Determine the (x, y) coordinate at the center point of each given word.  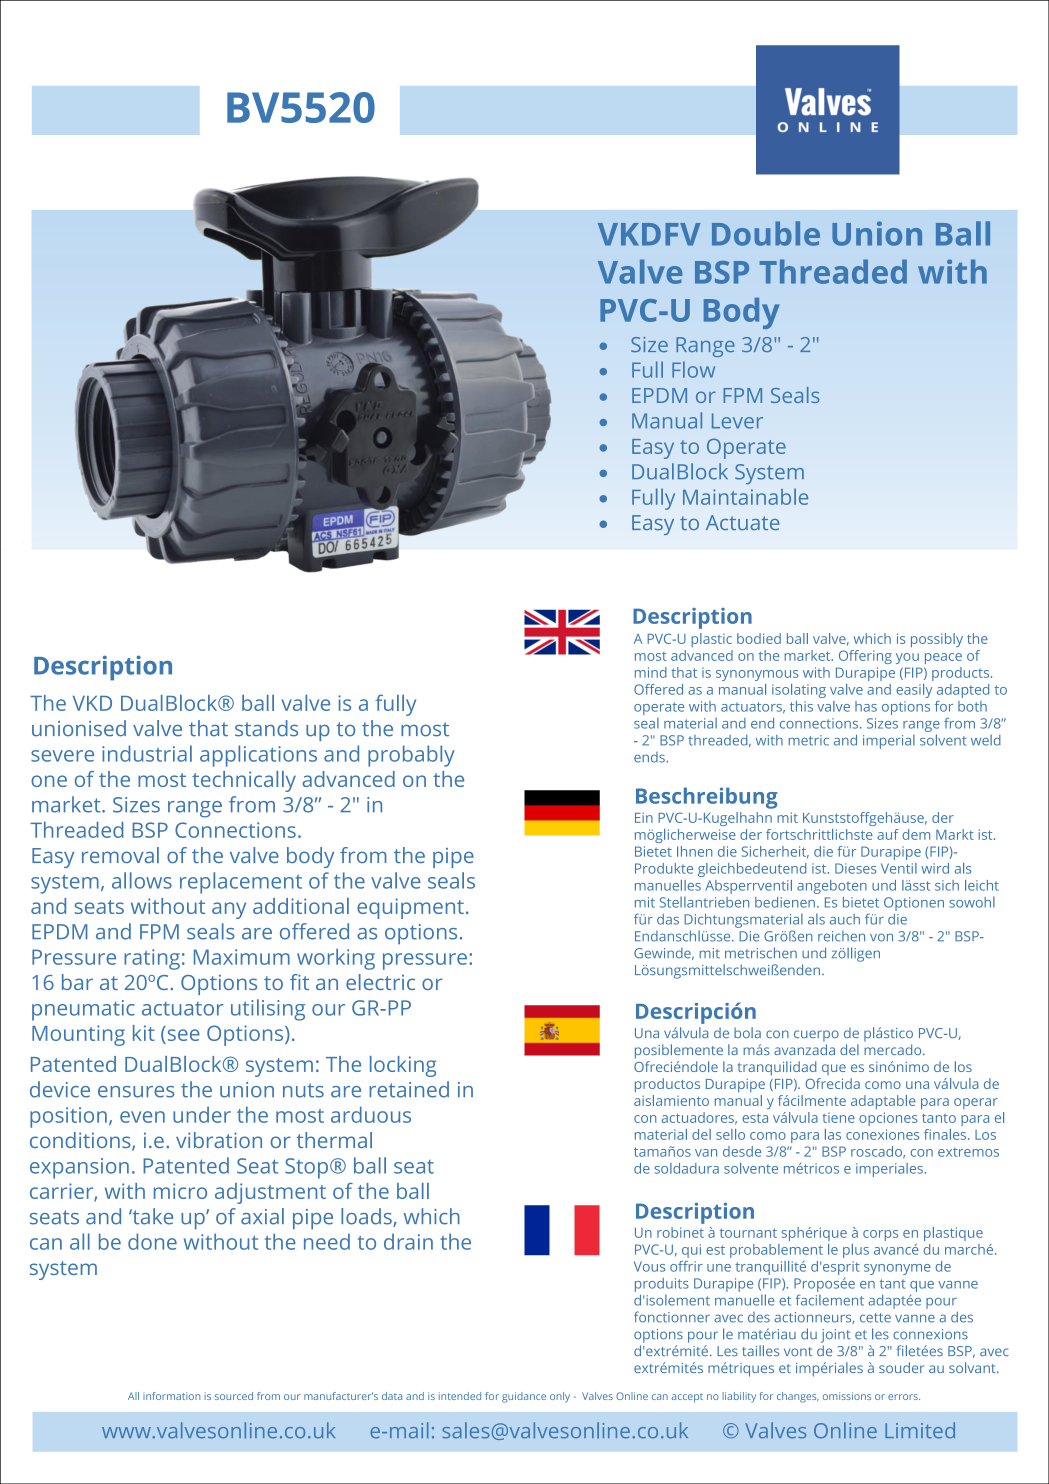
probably (411, 756)
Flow (693, 369)
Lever (737, 421)
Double (766, 233)
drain (408, 1241)
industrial (147, 753)
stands (266, 728)
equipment (410, 908)
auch (845, 919)
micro (180, 1191)
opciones (888, 1119)
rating (152, 959)
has (866, 706)
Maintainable (745, 496)
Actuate (743, 522)
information (171, 1396)
